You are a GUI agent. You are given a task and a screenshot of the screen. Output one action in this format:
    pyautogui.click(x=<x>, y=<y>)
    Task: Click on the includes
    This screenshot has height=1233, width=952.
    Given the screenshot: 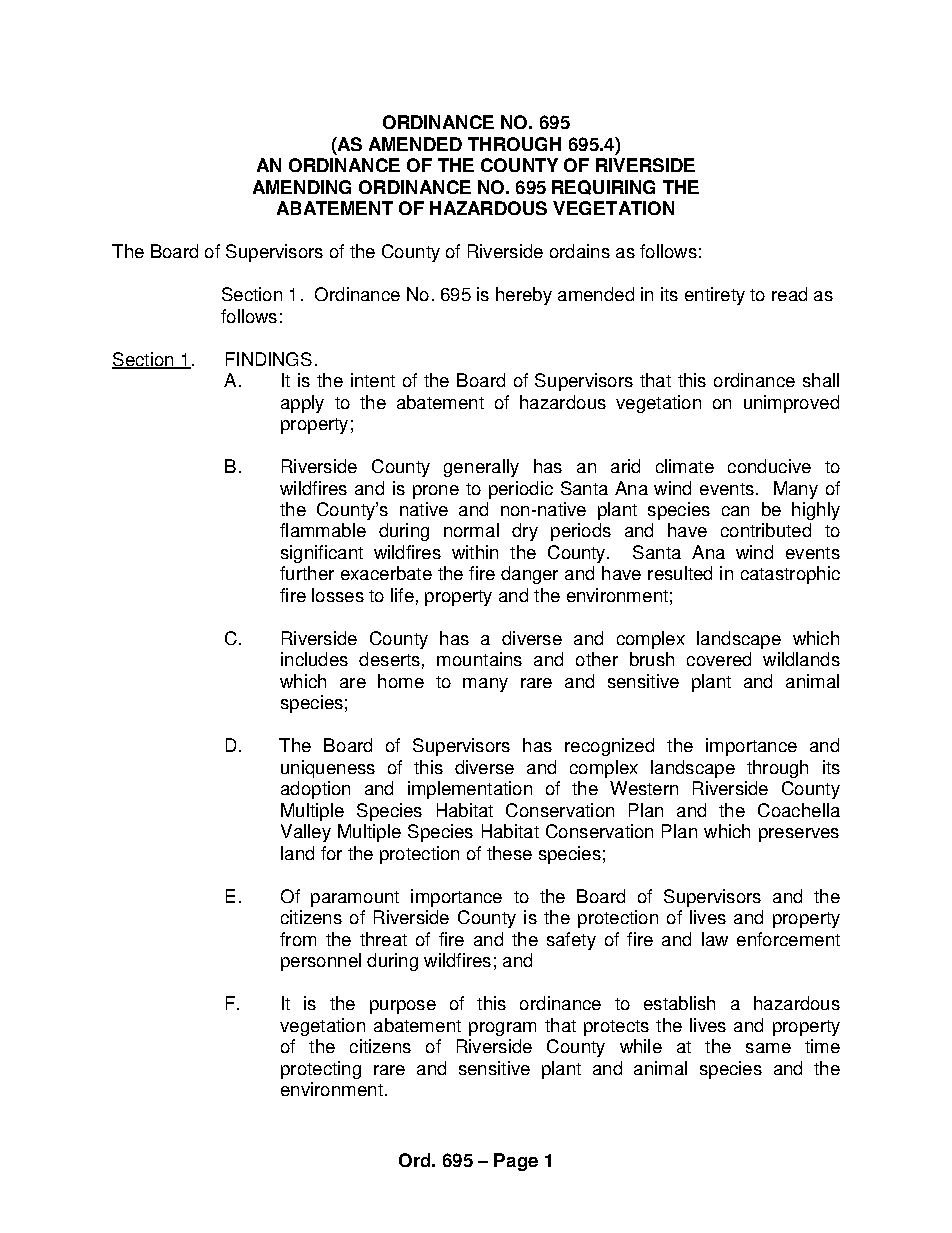 What is the action you would take?
    pyautogui.click(x=314, y=659)
